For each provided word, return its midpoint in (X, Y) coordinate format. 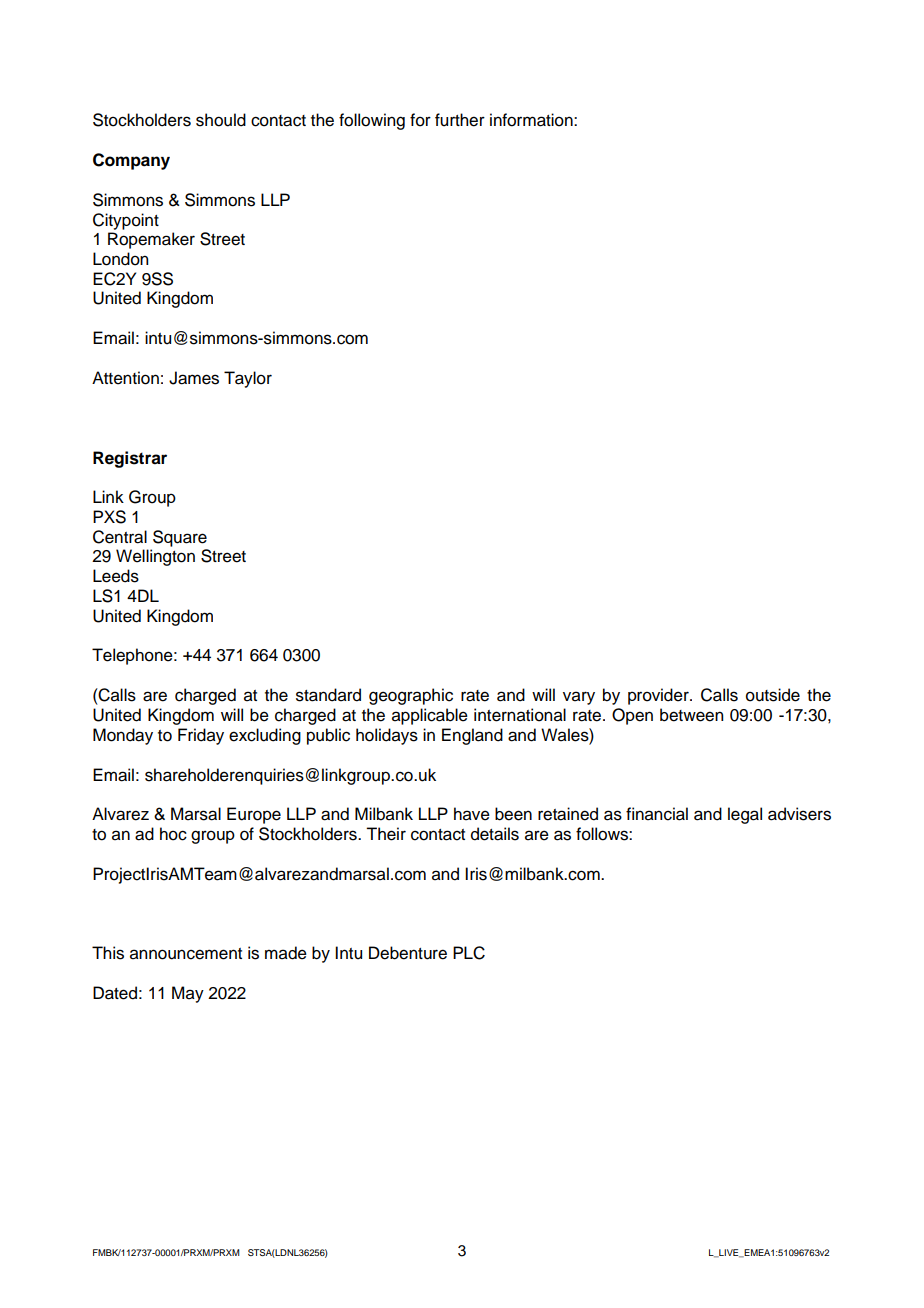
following (372, 121)
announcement (186, 954)
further (460, 120)
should (221, 120)
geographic (411, 696)
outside (773, 695)
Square (180, 538)
